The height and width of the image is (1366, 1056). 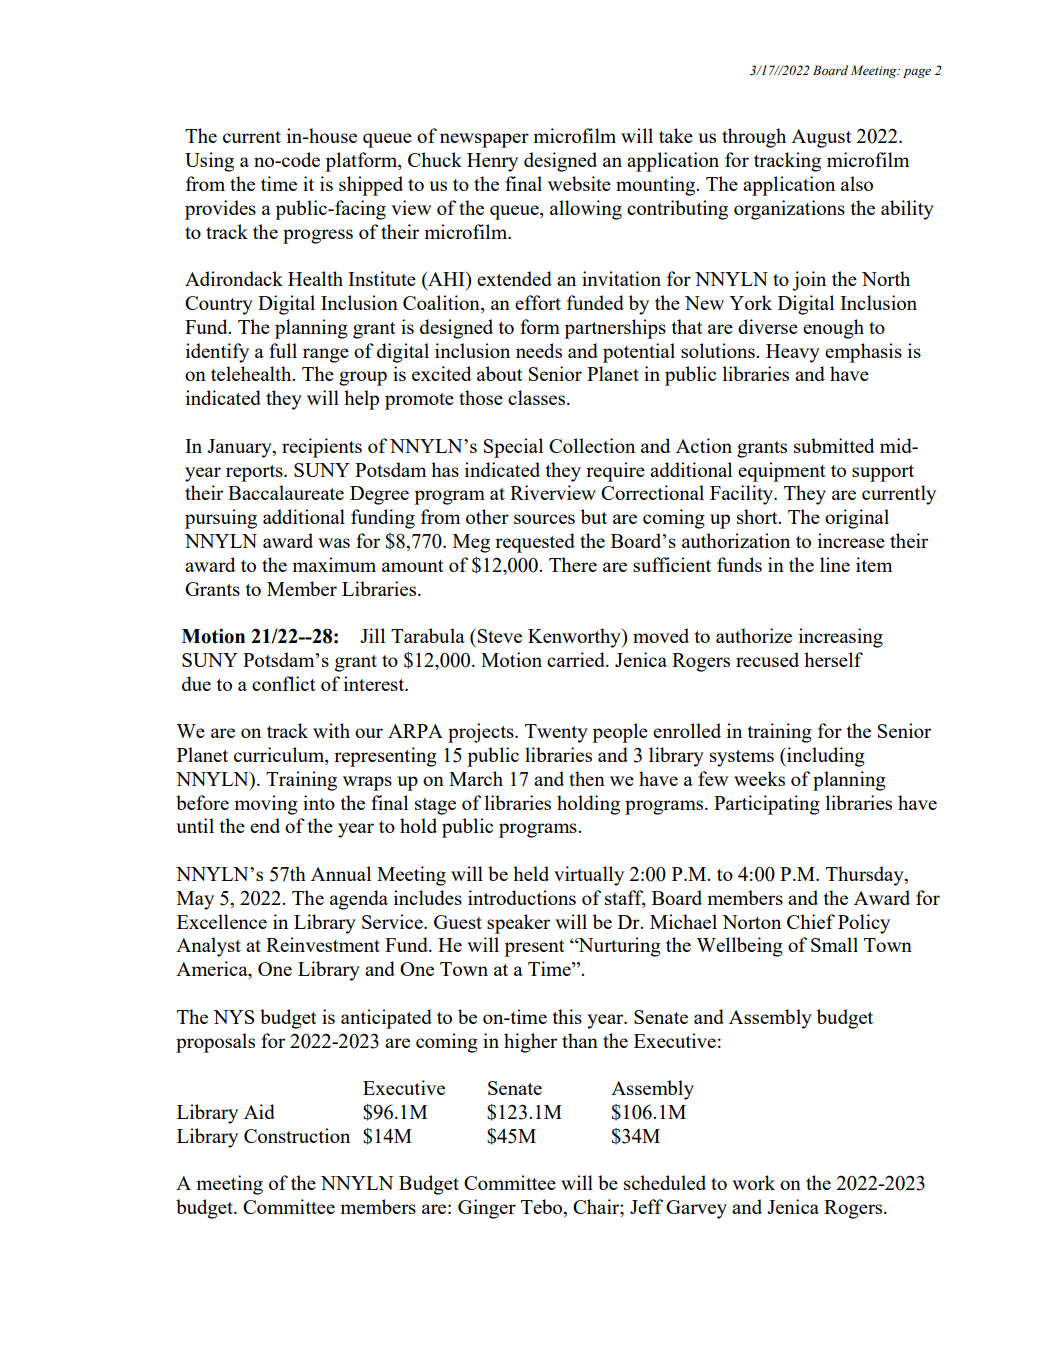 I want to click on work, so click(x=753, y=1182).
